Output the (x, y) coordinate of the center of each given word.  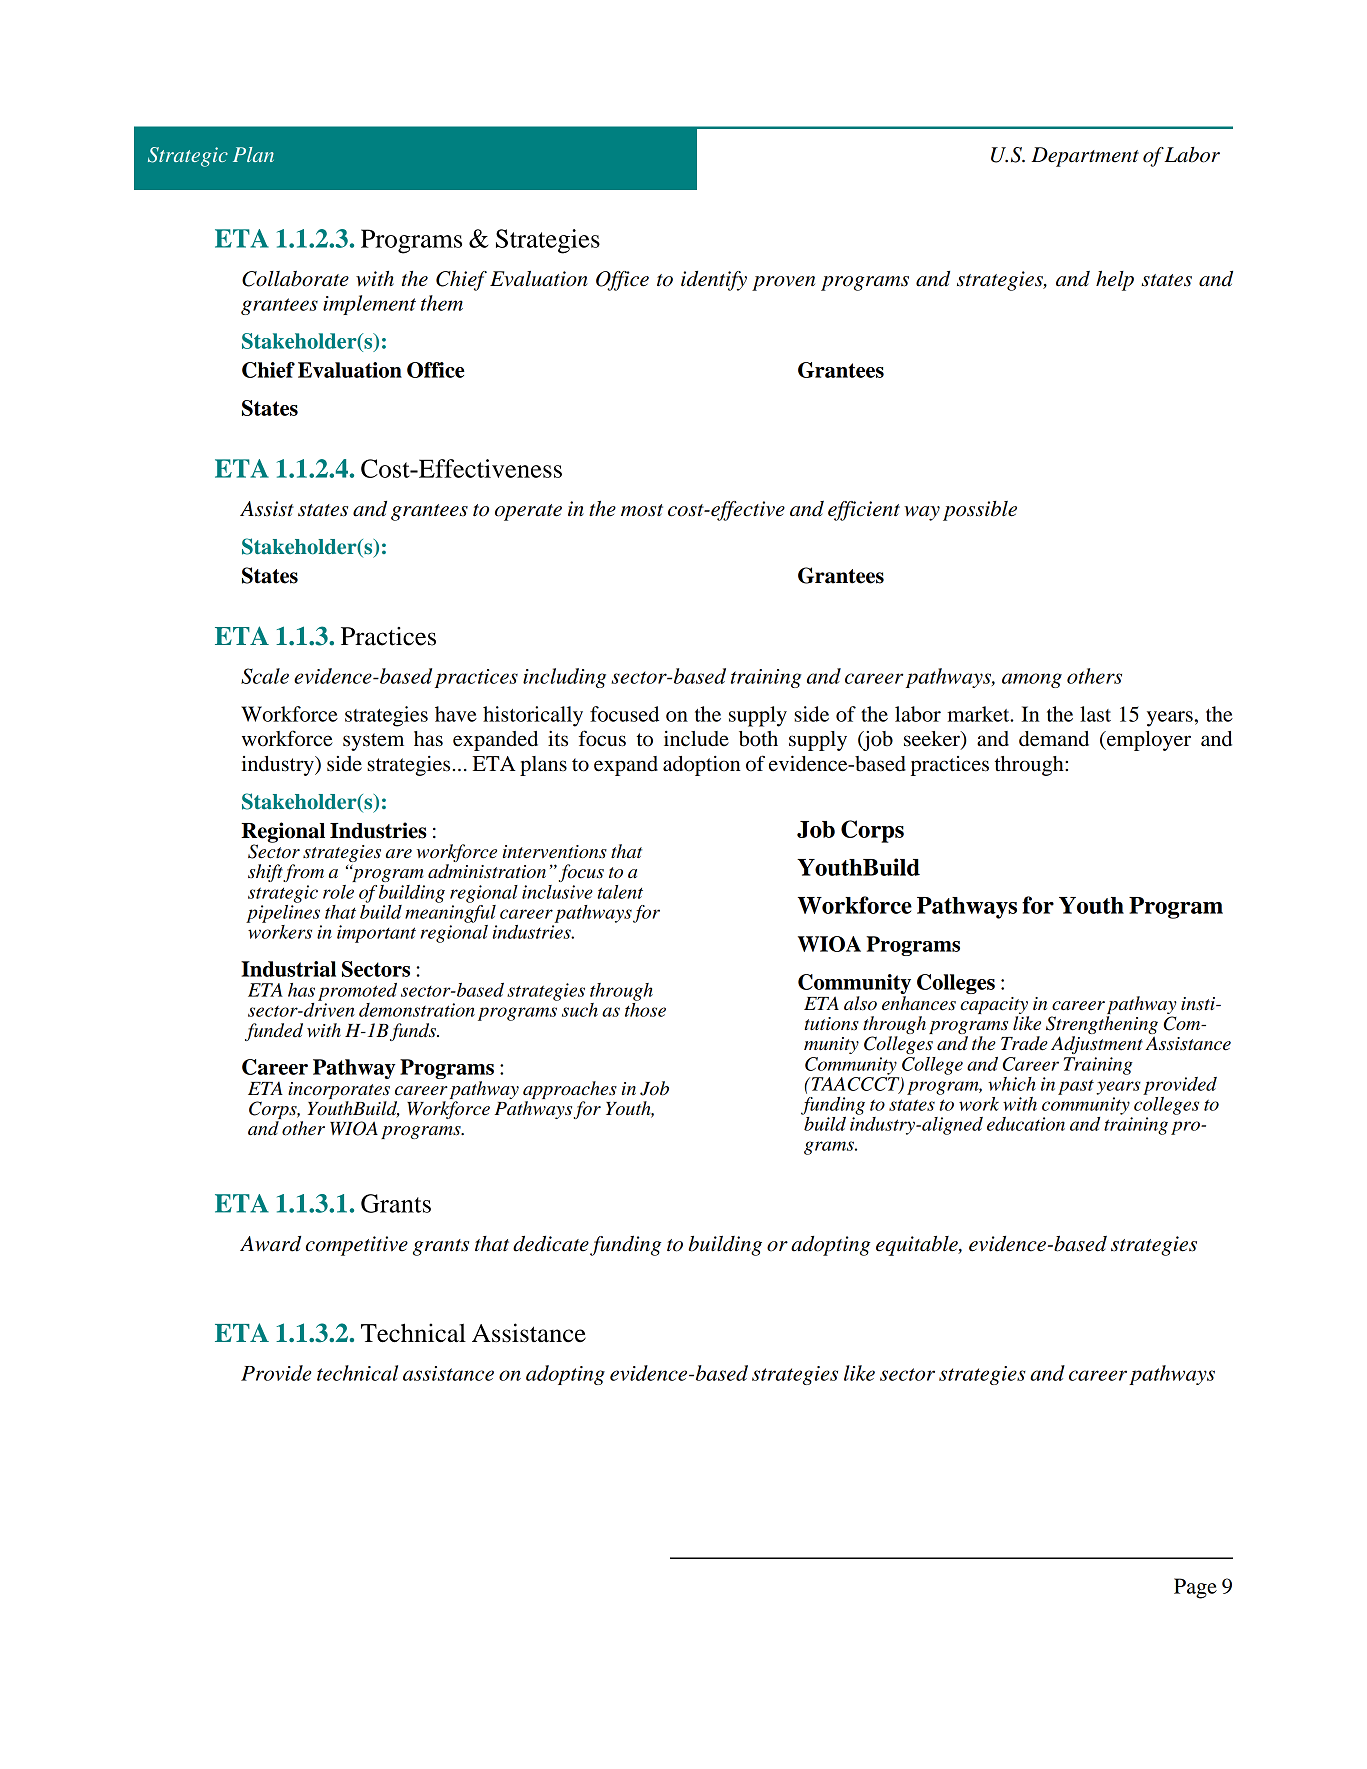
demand (1054, 739)
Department (1085, 157)
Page (1195, 1588)
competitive (357, 1246)
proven (783, 283)
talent (620, 892)
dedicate (551, 1244)
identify (714, 281)
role (338, 892)
